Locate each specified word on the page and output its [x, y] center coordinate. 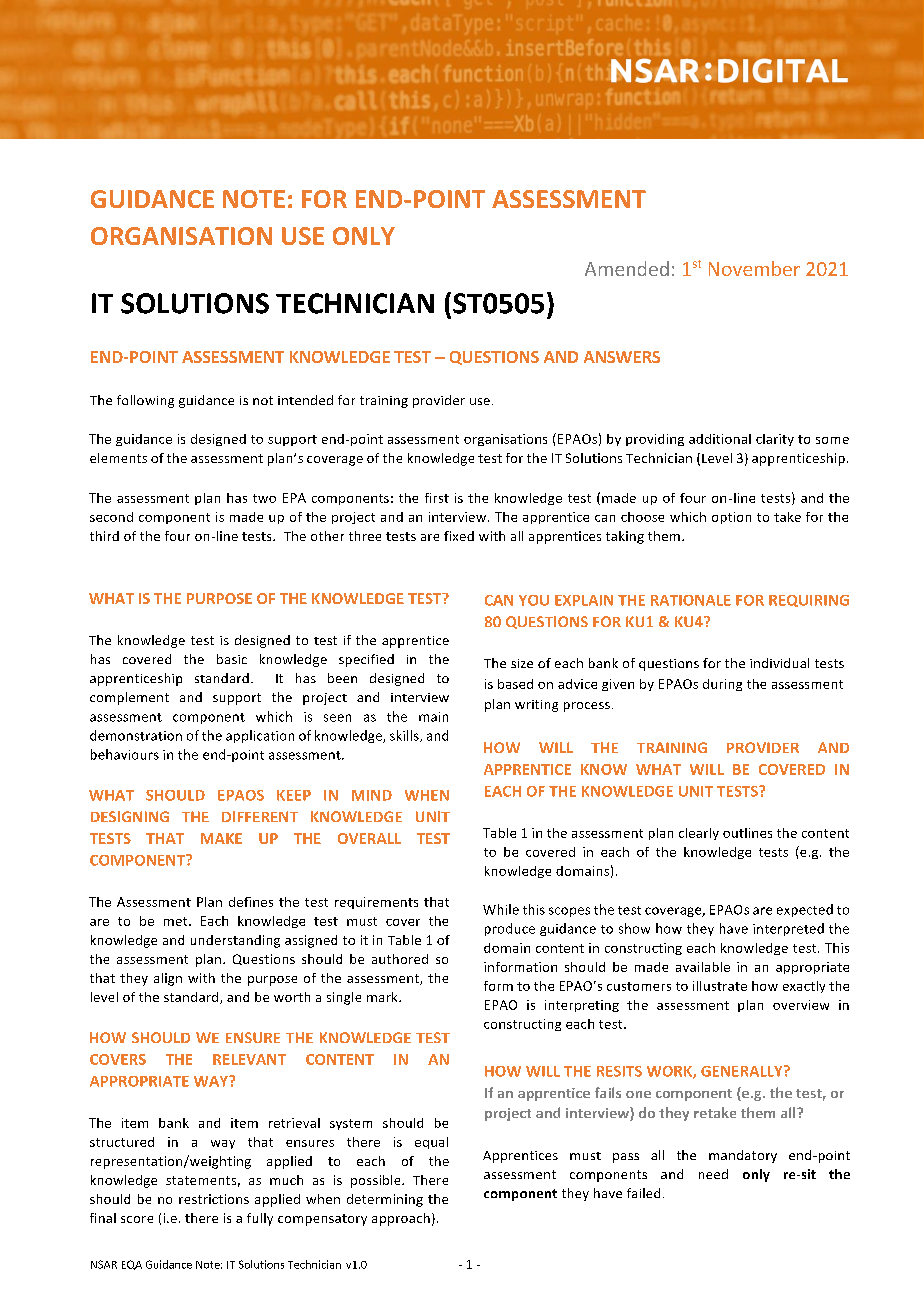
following [145, 401]
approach [401, 1219]
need [713, 1174]
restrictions [214, 1199]
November [754, 268]
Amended [627, 268]
